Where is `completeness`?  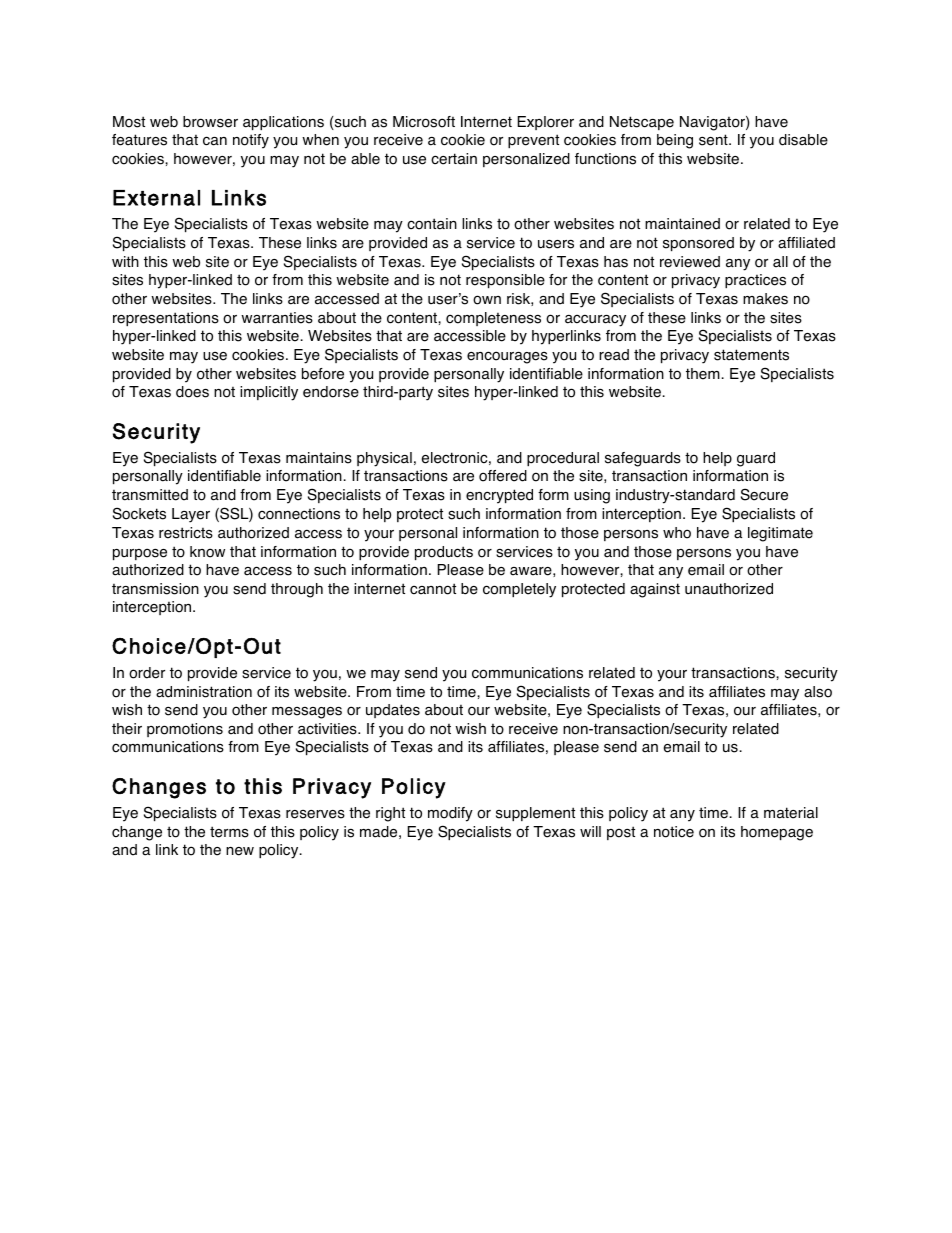
completeness is located at coordinates (493, 319).
